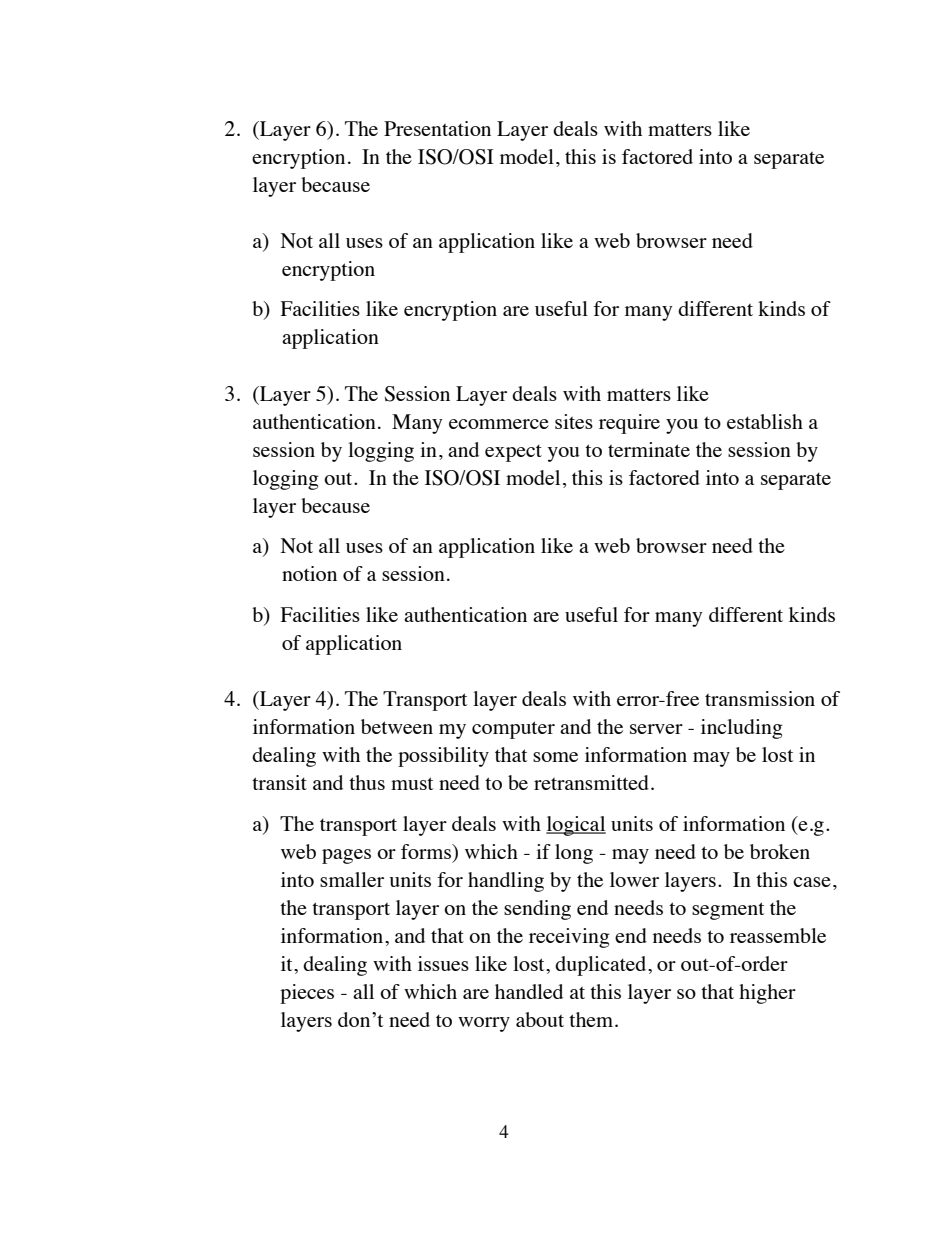  What do you see at coordinates (513, 453) in the document?
I see `expect` at bounding box center [513, 453].
